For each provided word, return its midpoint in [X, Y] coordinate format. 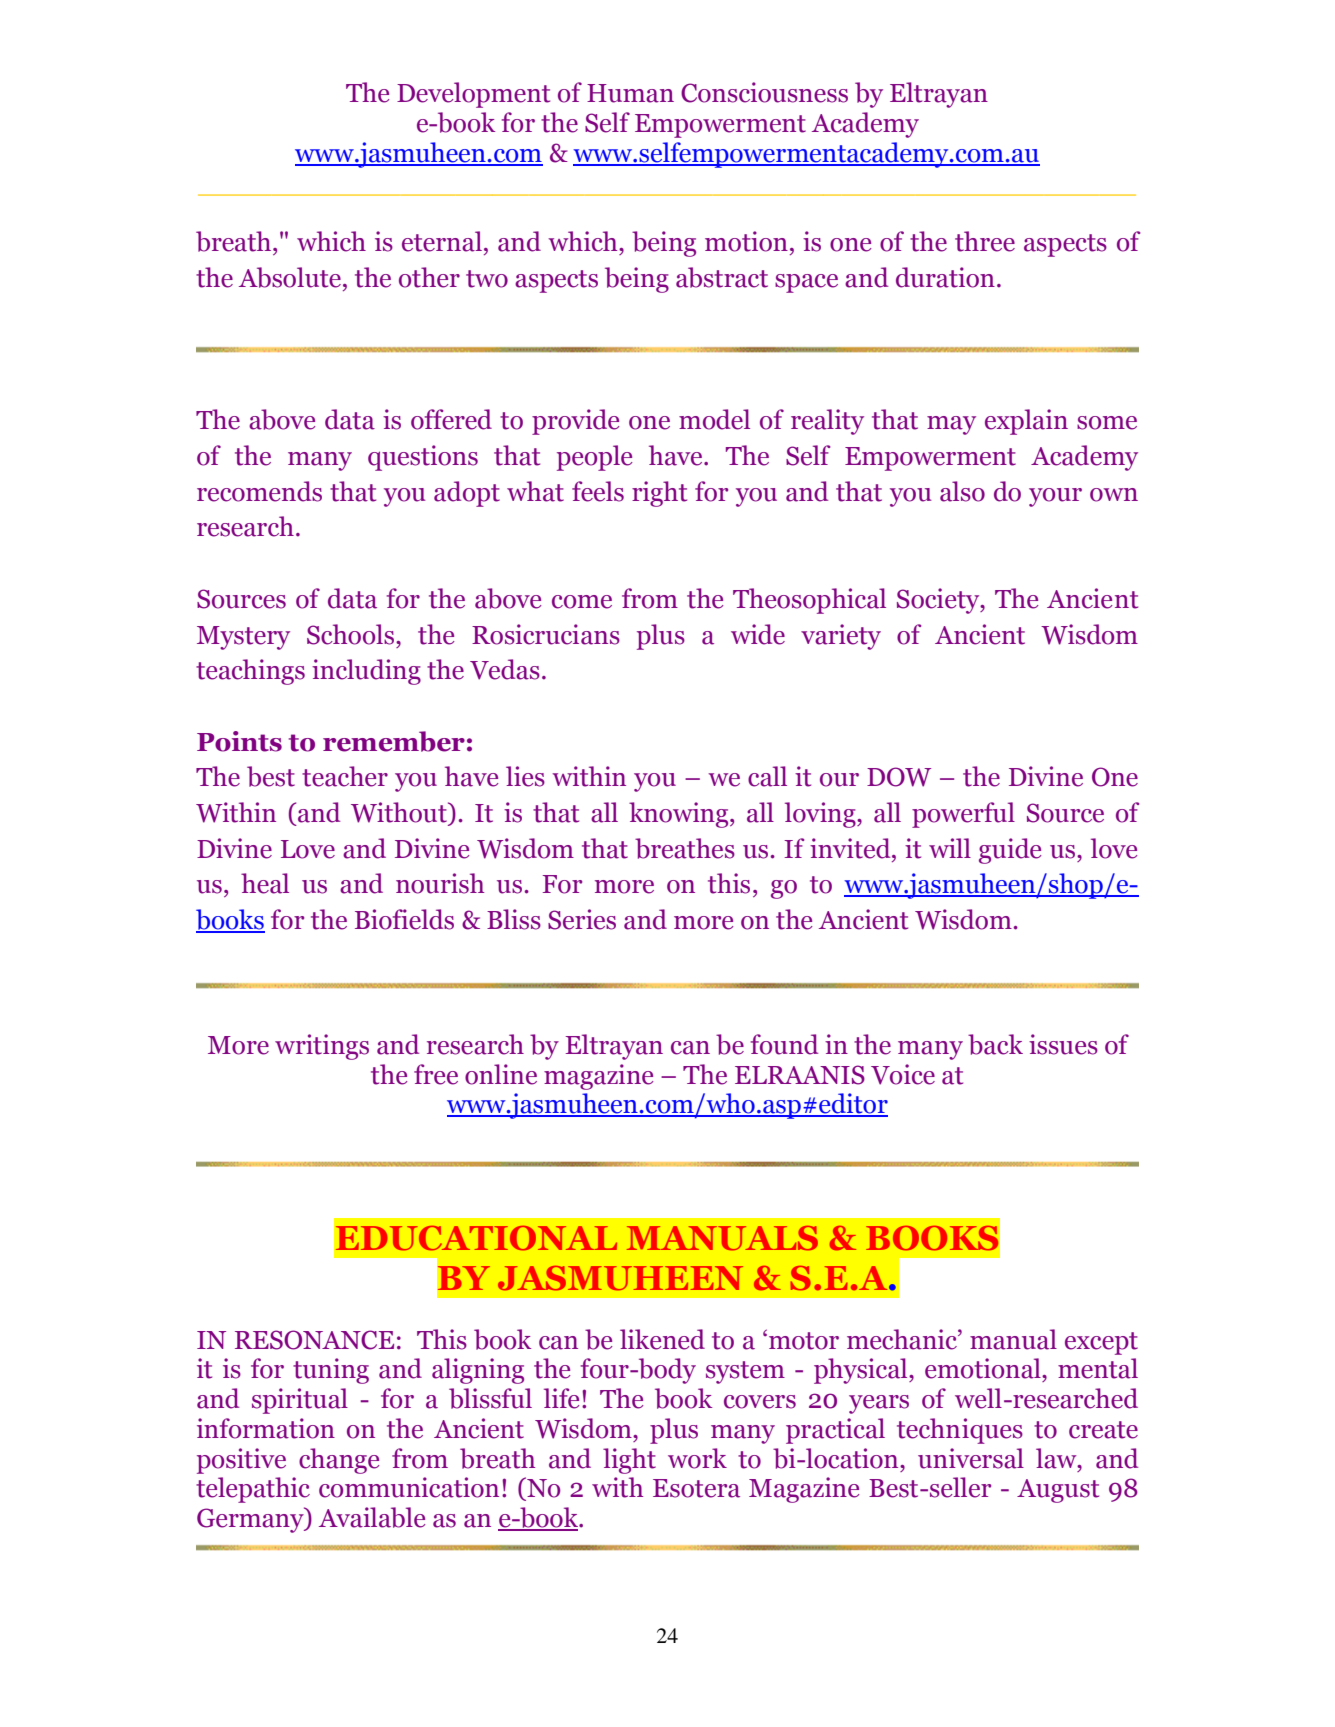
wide [758, 634]
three [985, 241]
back [995, 1044]
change [339, 1461]
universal [971, 1458]
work [697, 1458]
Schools [352, 634]
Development [473, 95]
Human [630, 93]
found [784, 1044]
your [1055, 497]
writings [322, 1047]
